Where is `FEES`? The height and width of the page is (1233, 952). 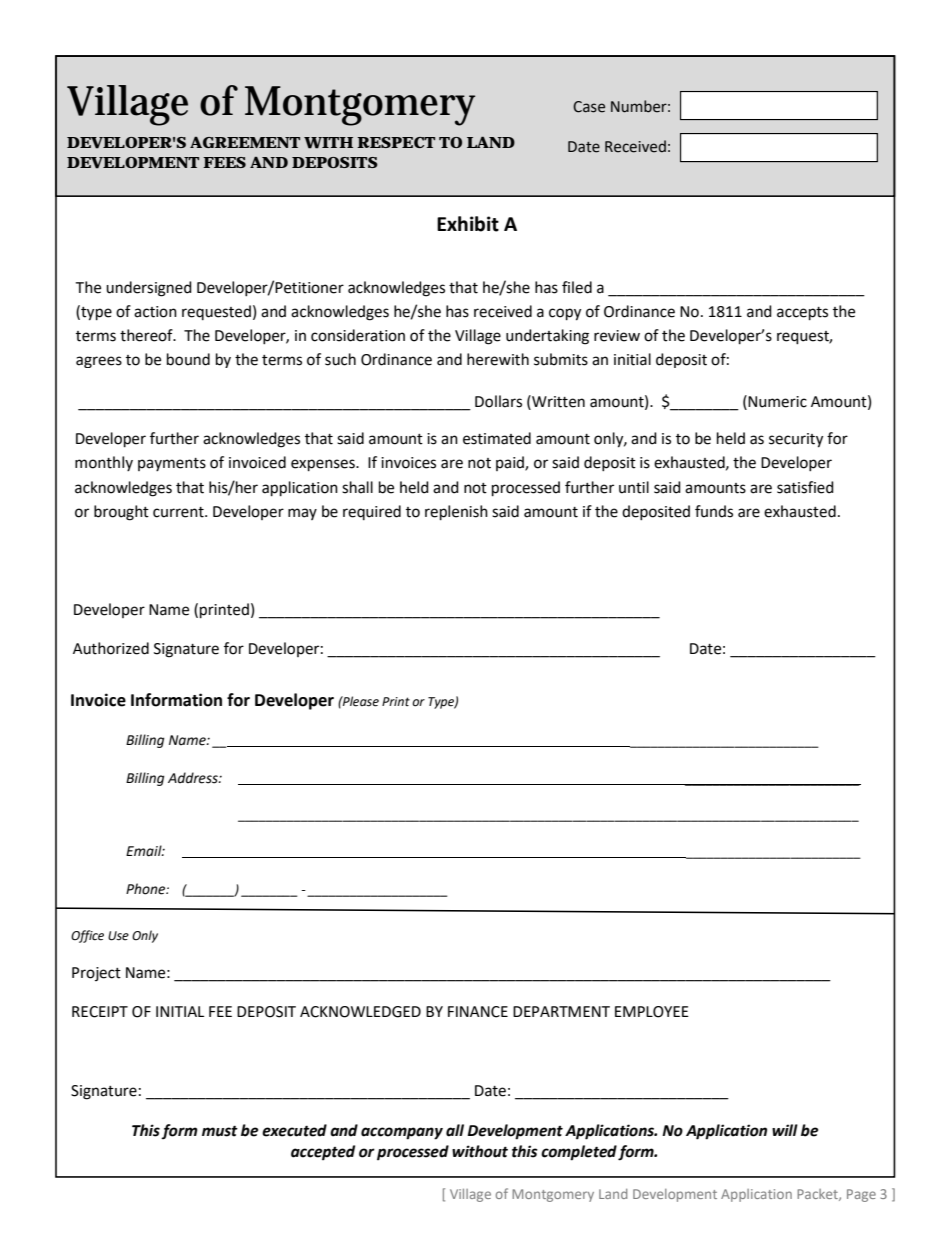
FEES is located at coordinates (224, 162).
